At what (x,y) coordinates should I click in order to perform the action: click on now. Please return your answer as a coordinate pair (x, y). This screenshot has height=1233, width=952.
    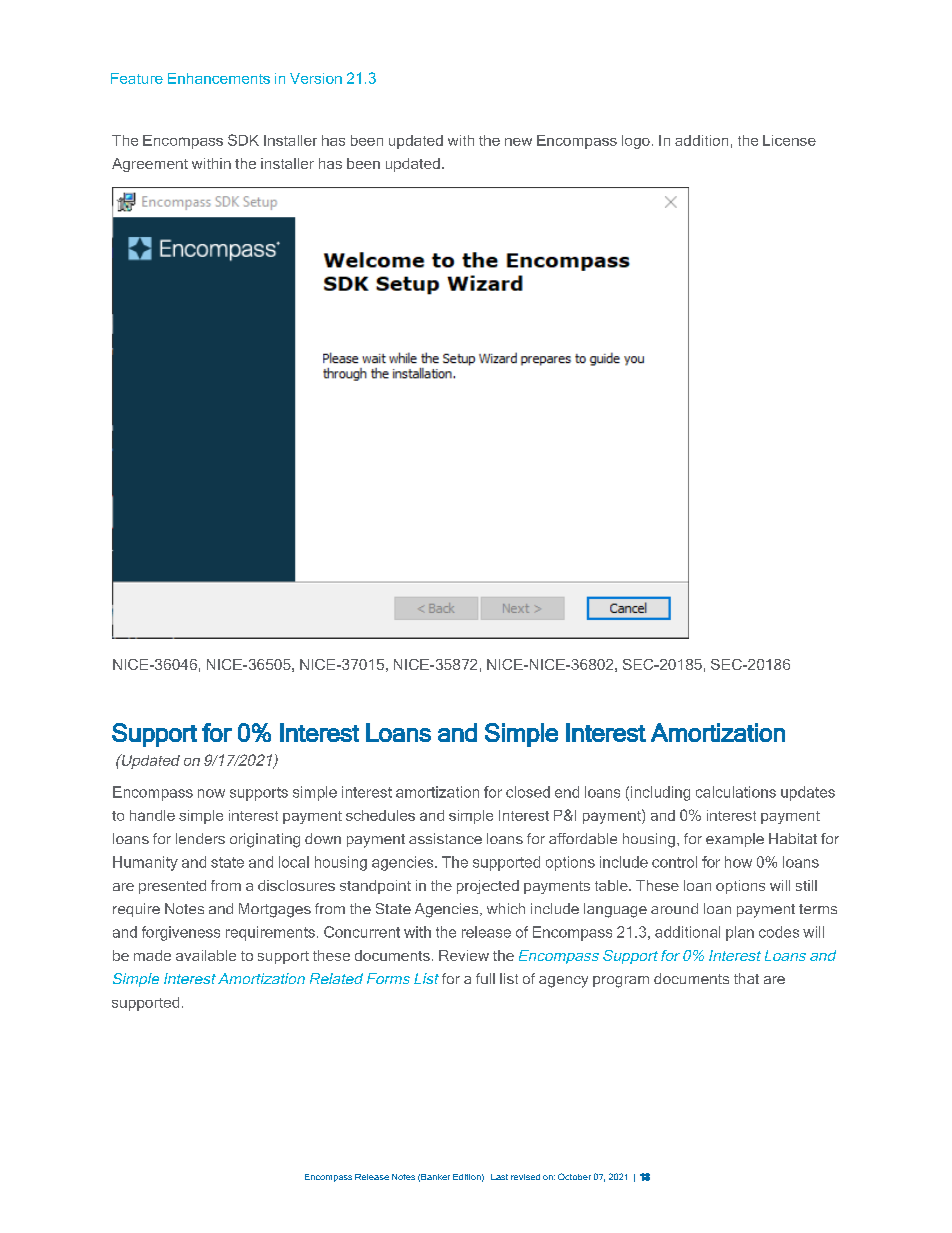
    Looking at the image, I should click on (211, 793).
